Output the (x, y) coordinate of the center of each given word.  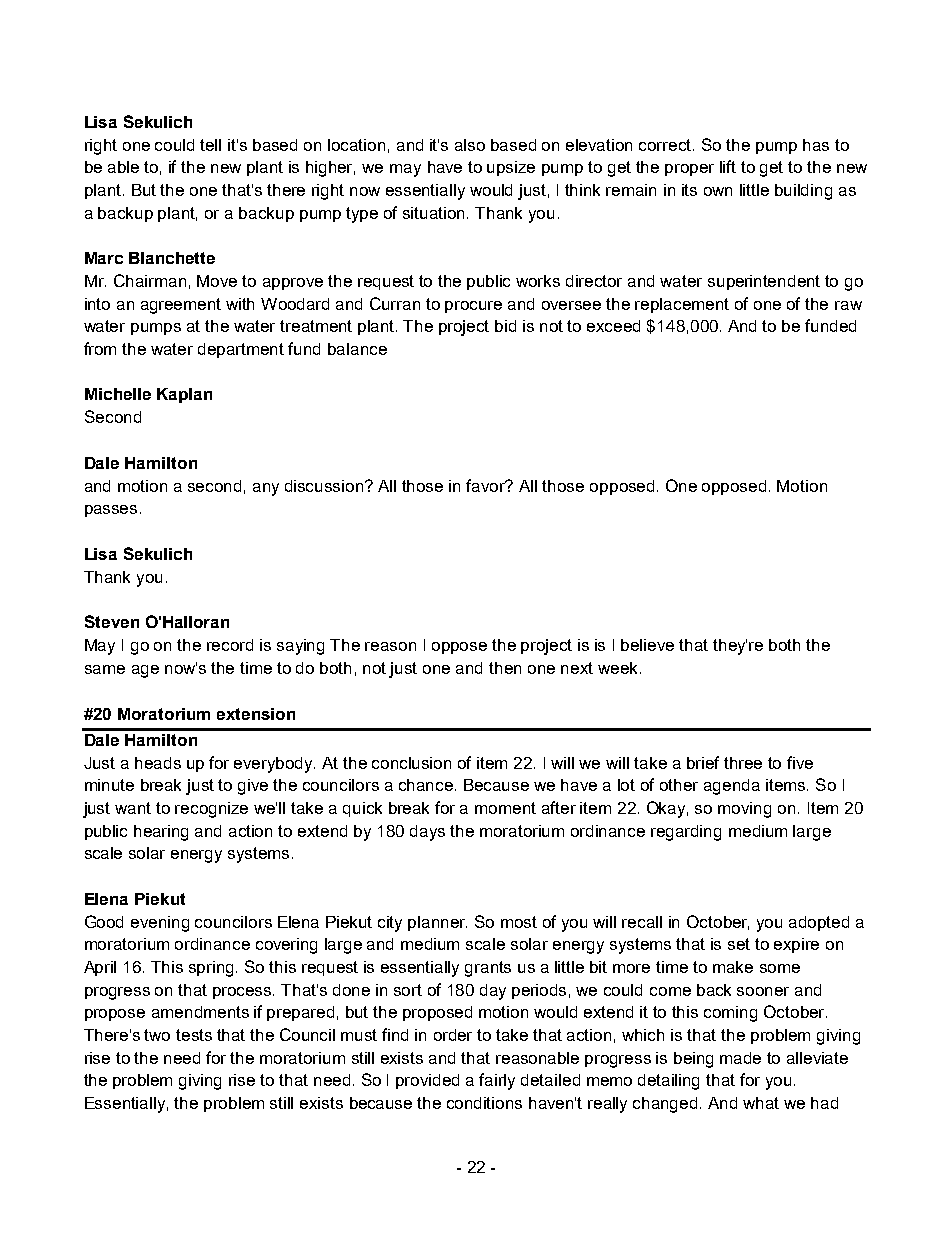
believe (647, 645)
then (505, 668)
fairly (497, 1081)
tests (194, 1035)
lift (728, 166)
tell (210, 145)
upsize (511, 168)
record (230, 645)
